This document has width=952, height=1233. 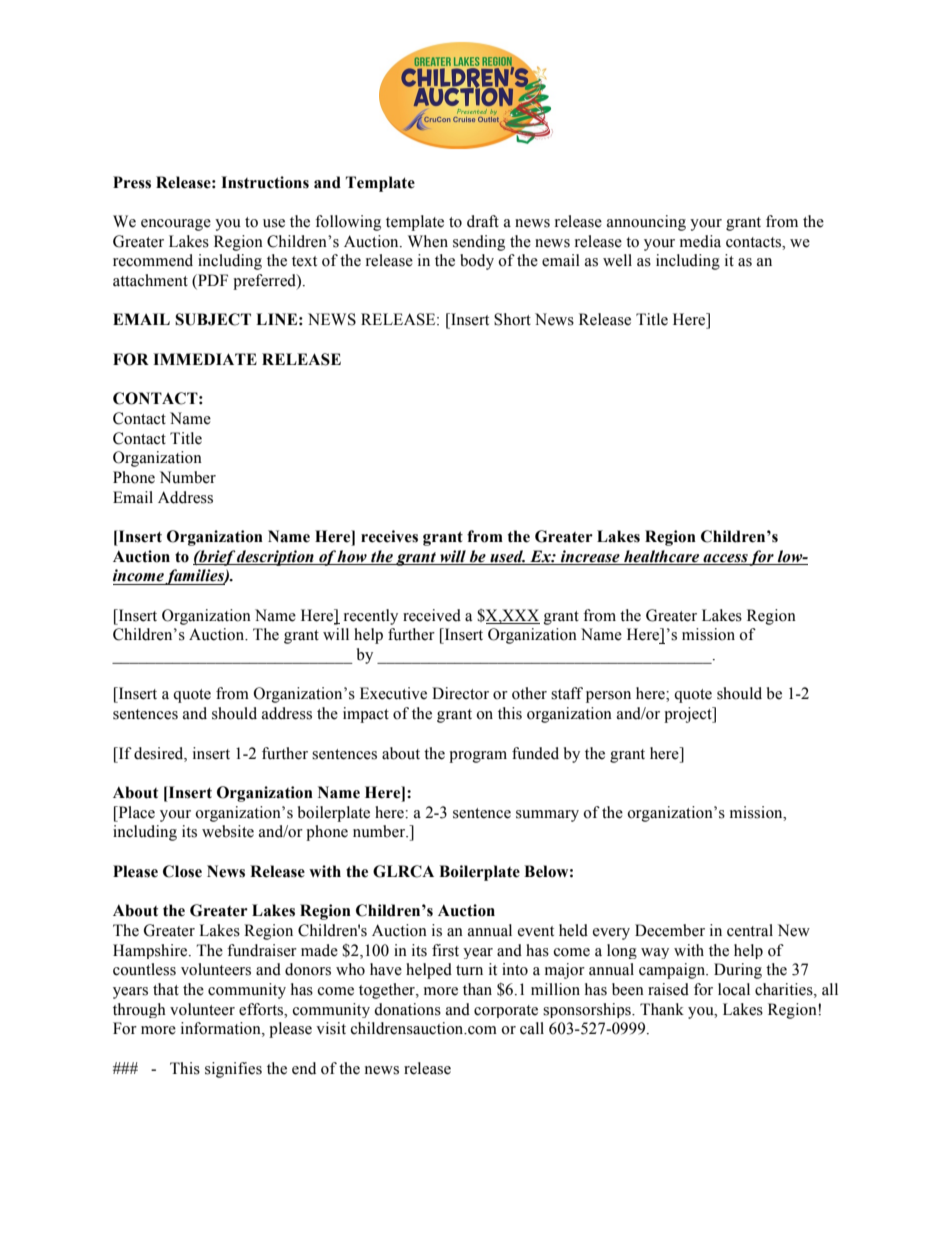 What do you see at coordinates (478, 757) in the document?
I see `program` at bounding box center [478, 757].
